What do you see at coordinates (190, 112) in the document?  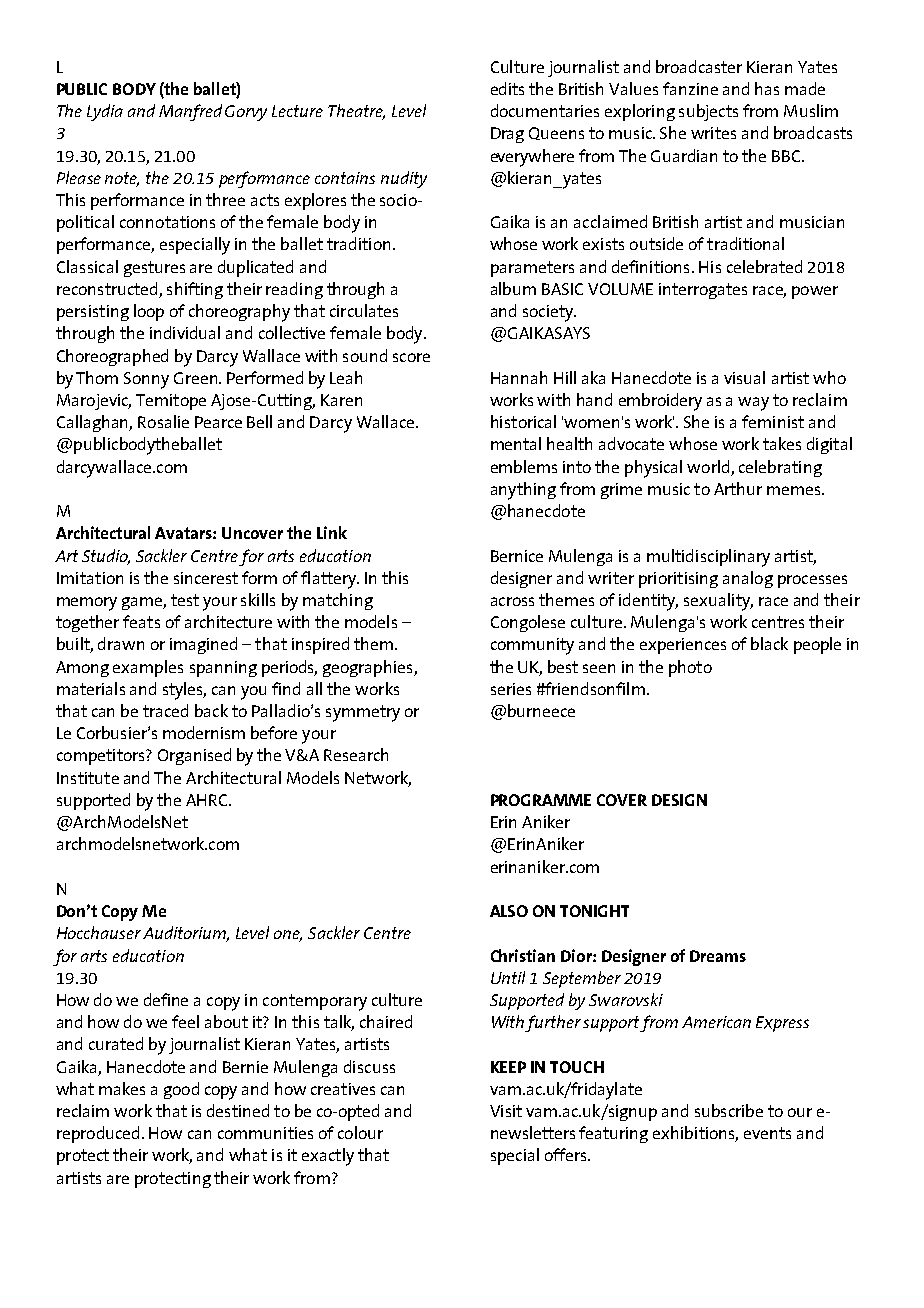 I see `Manfred` at bounding box center [190, 112].
